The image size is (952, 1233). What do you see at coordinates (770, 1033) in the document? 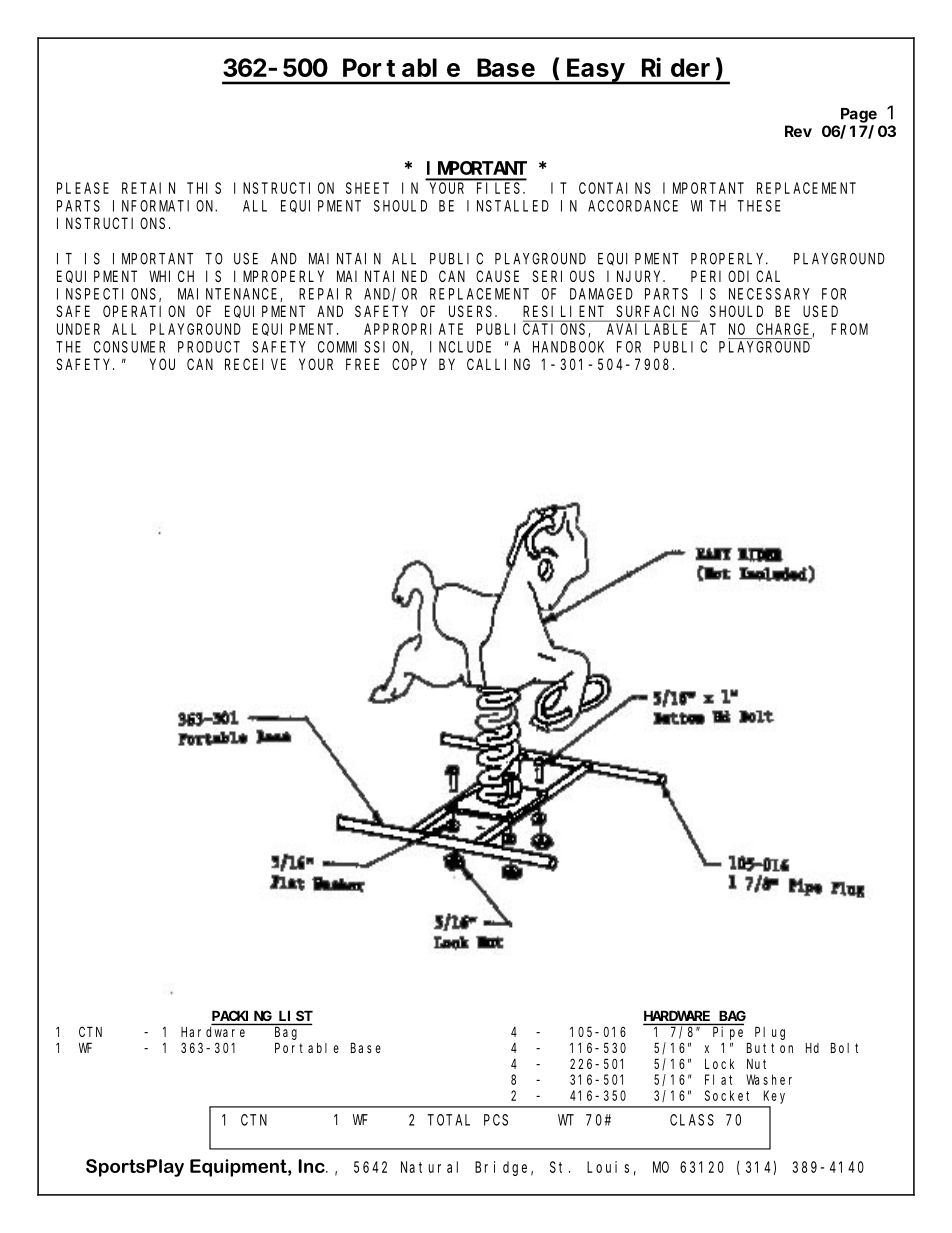
I see `Plug` at bounding box center [770, 1033].
